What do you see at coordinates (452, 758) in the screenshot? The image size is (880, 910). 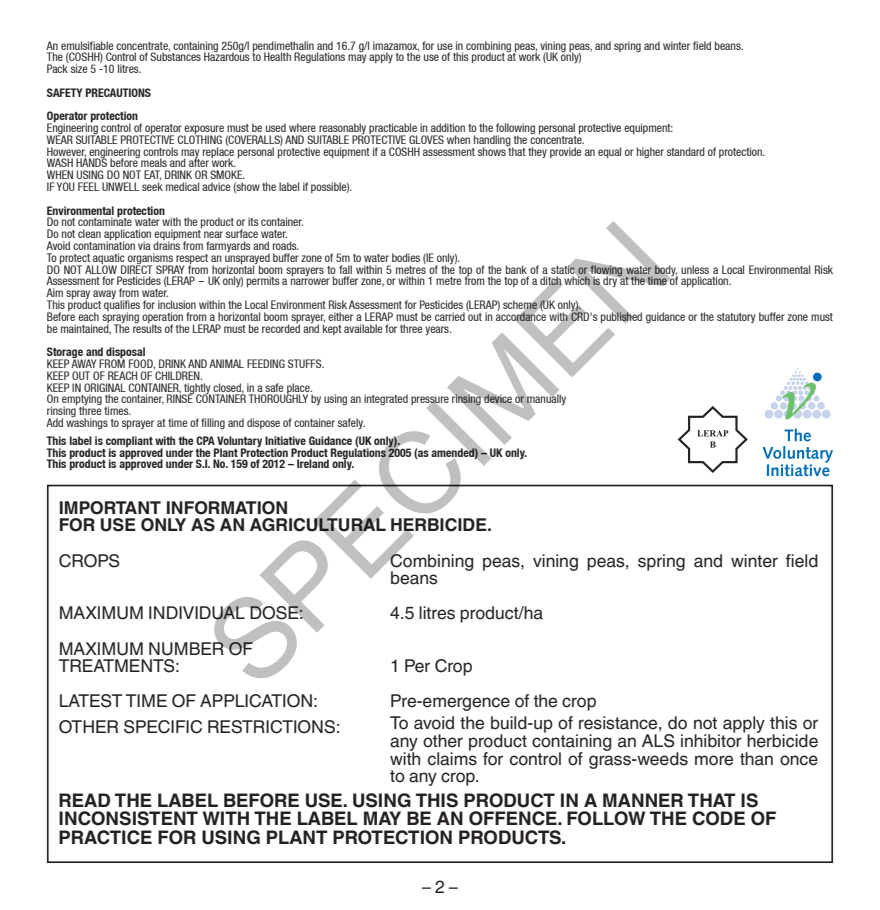 I see `claims` at bounding box center [452, 758].
